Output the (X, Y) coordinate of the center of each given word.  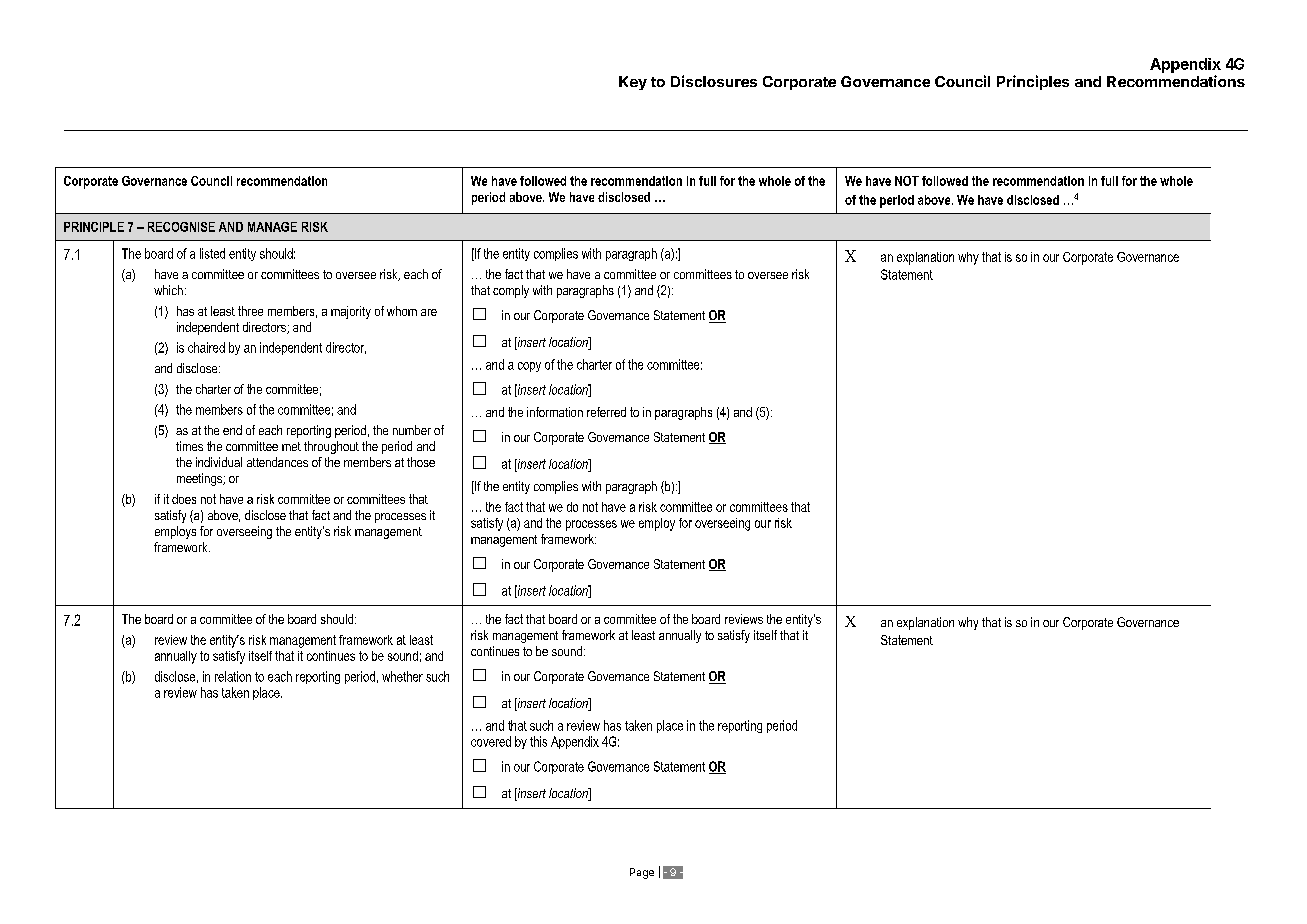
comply (511, 291)
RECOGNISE (181, 227)
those (421, 462)
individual (219, 462)
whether (402, 676)
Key (633, 83)
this (538, 741)
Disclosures (714, 81)
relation (233, 676)
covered (491, 741)
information (555, 412)
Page (642, 873)
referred (606, 412)
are (429, 312)
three (250, 311)
